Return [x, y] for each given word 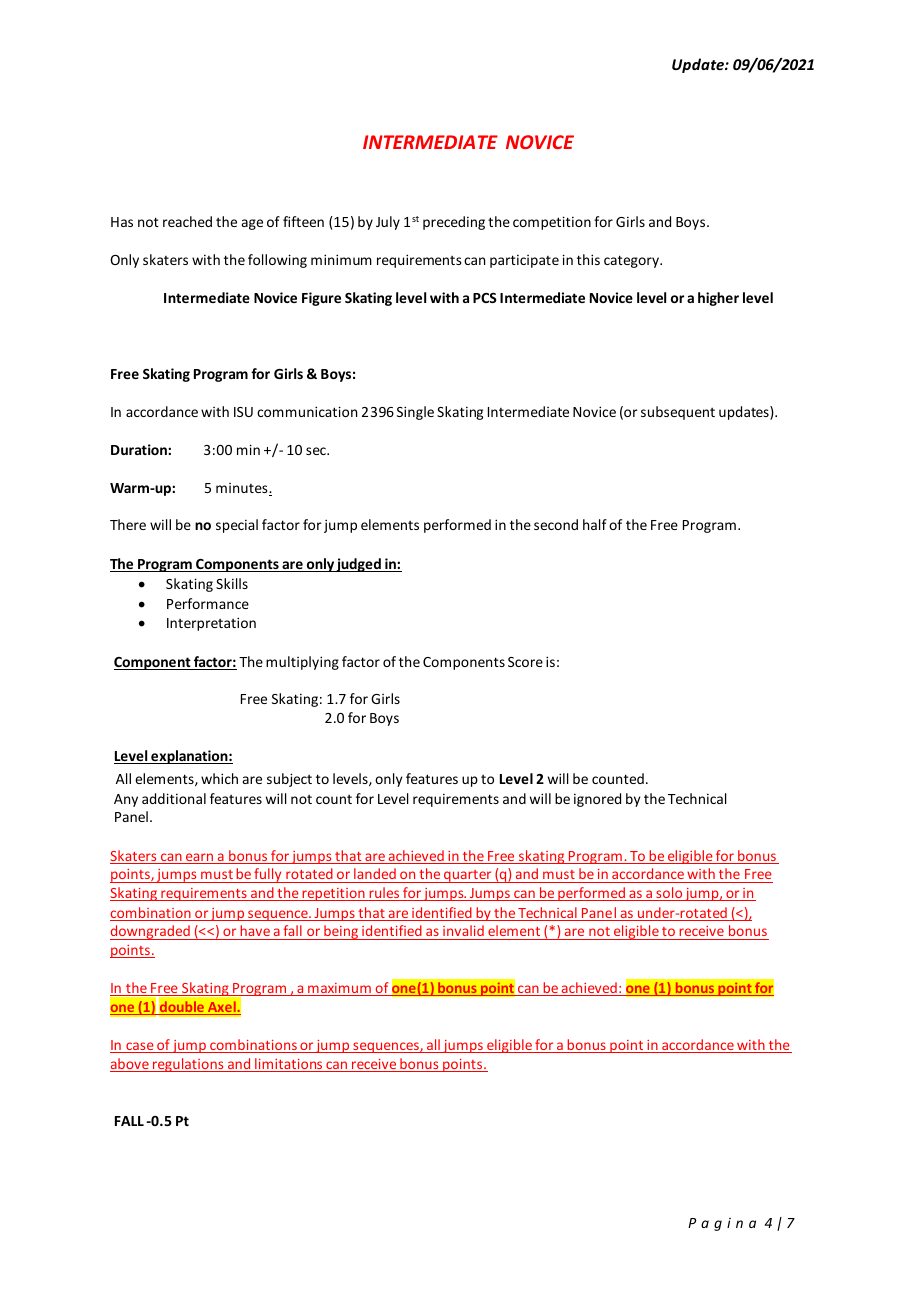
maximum [339, 989]
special [237, 526]
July [388, 223]
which [219, 778]
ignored [597, 800]
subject [289, 780]
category [632, 261]
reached [187, 221]
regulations [188, 1065]
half [595, 524]
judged [359, 565]
